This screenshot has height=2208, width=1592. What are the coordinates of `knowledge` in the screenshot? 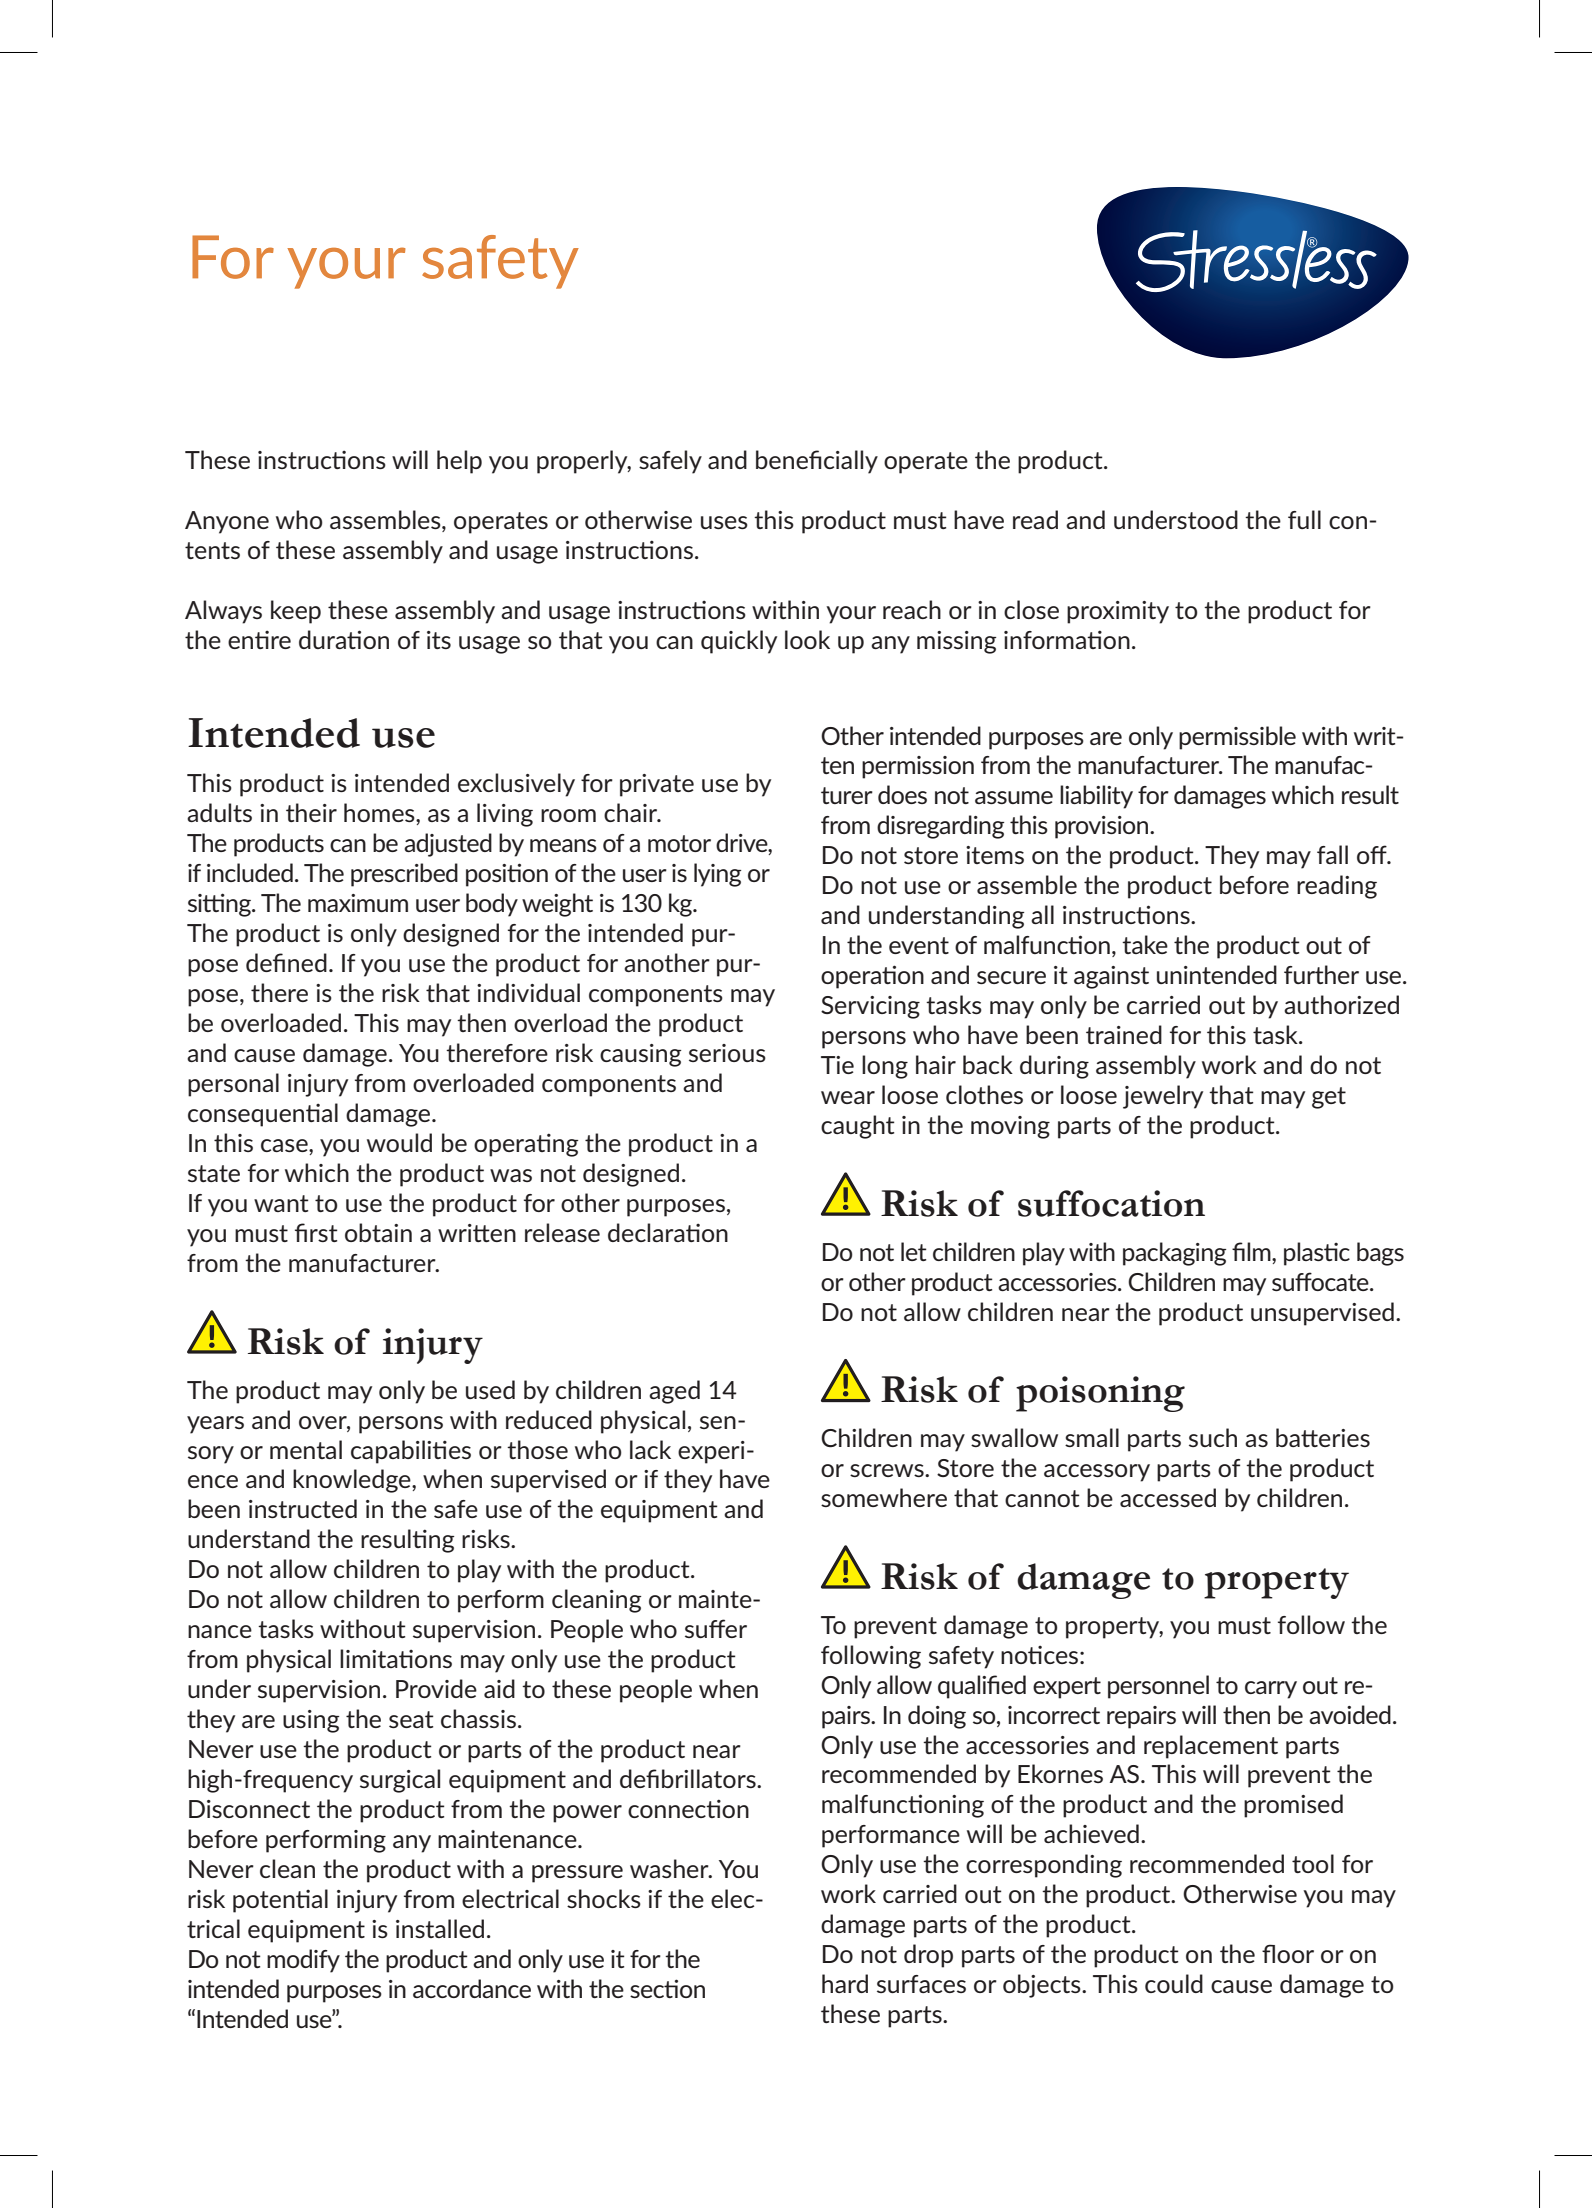 It's located at (353, 1481).
